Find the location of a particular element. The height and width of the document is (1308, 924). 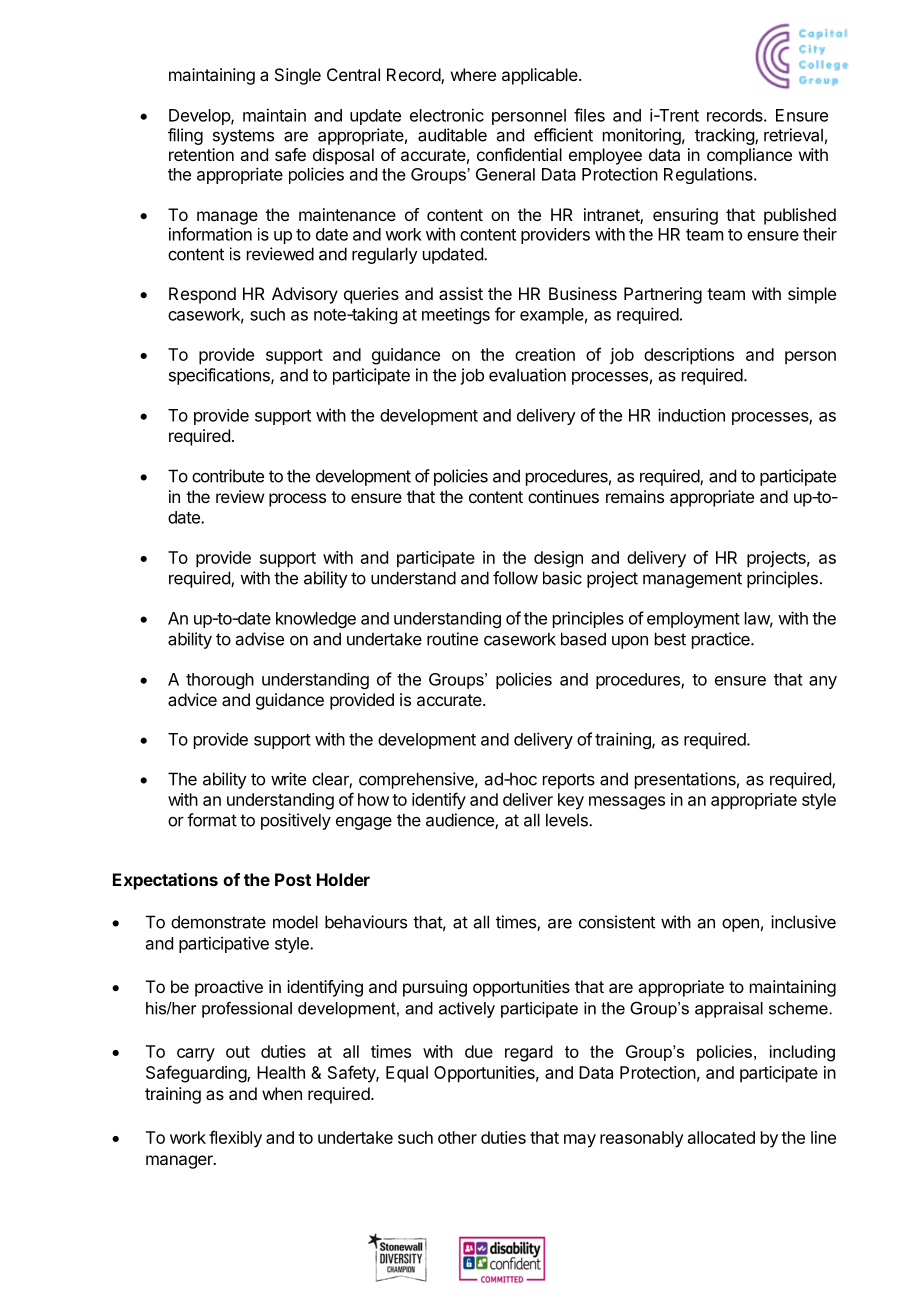

allocated is located at coordinates (721, 1137).
